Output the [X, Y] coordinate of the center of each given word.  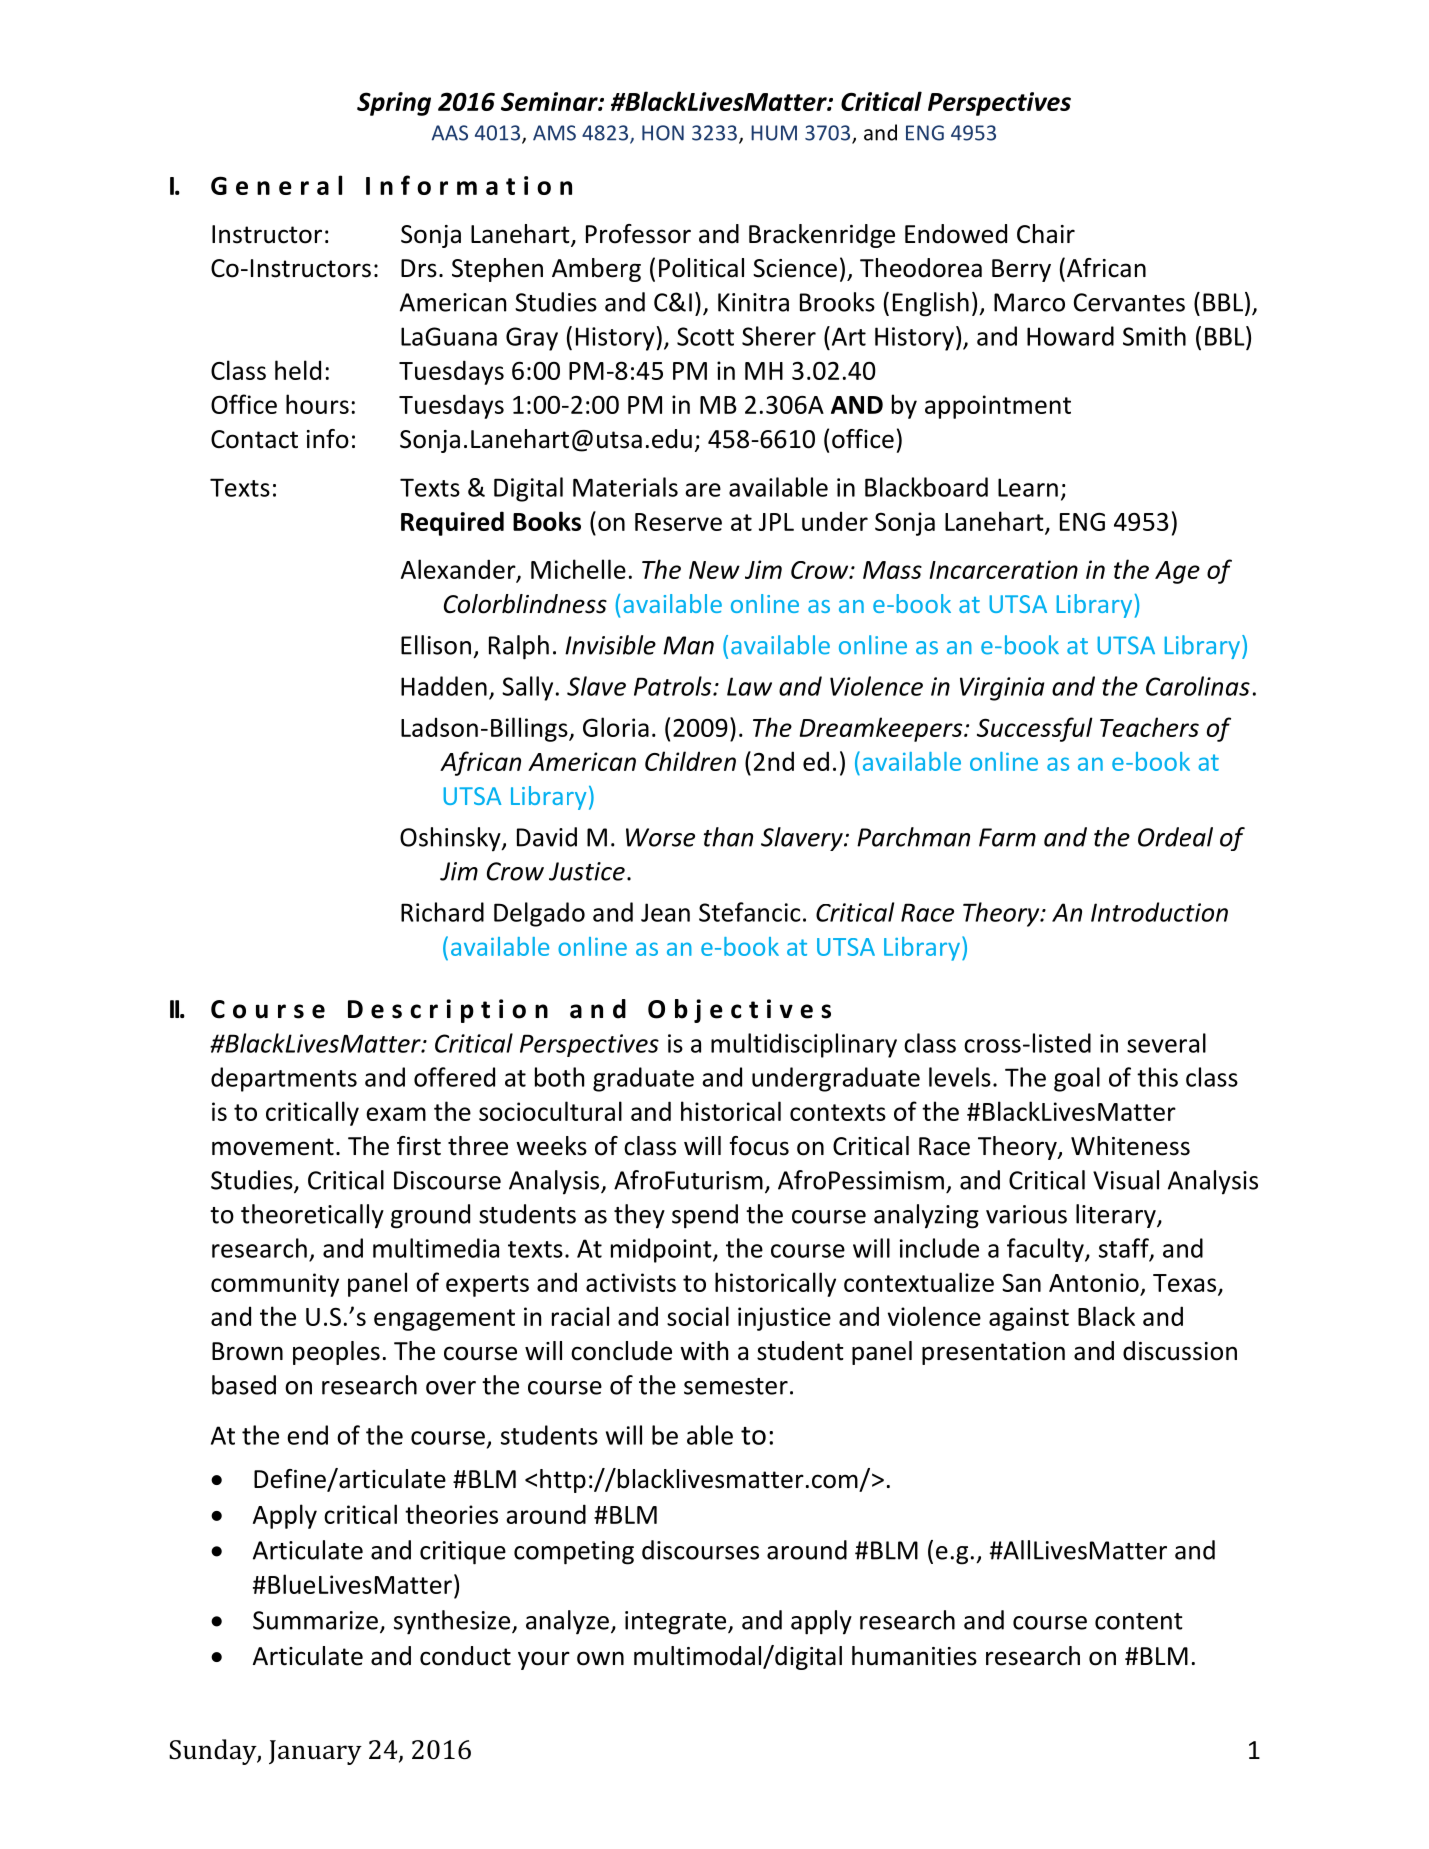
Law [749, 686]
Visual [1126, 1180]
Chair [1046, 234]
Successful [1035, 729]
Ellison [436, 645]
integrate [677, 1623]
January [315, 1752]
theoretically [312, 1216]
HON [663, 133]
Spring [394, 104]
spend [705, 1216]
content [1139, 1621]
